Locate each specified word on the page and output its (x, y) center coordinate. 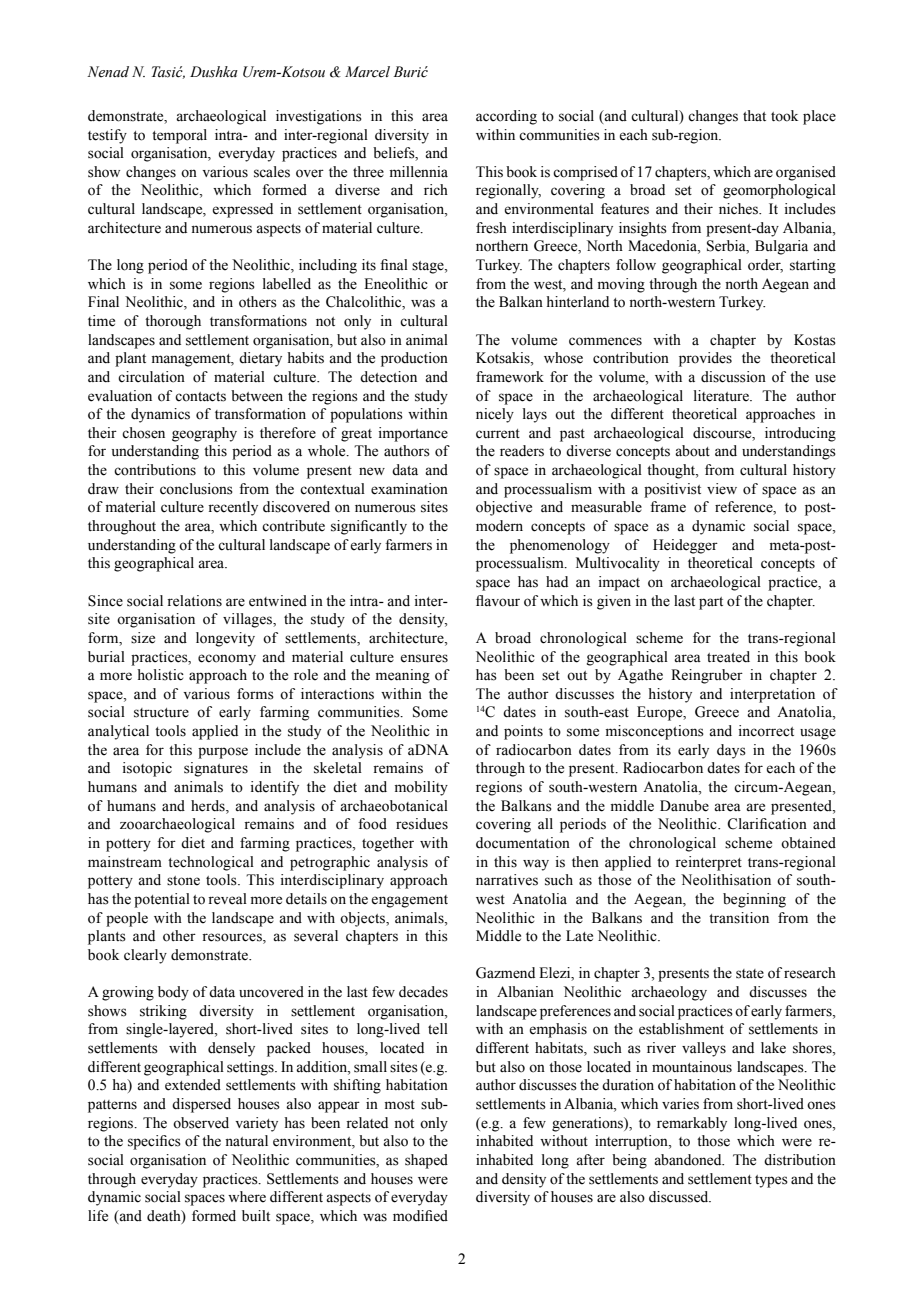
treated (728, 657)
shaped (426, 1161)
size (143, 638)
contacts (200, 397)
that (754, 115)
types (771, 1181)
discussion (733, 377)
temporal (179, 136)
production (414, 359)
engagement (409, 901)
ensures (424, 658)
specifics (154, 1142)
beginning (754, 900)
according (506, 117)
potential (162, 900)
